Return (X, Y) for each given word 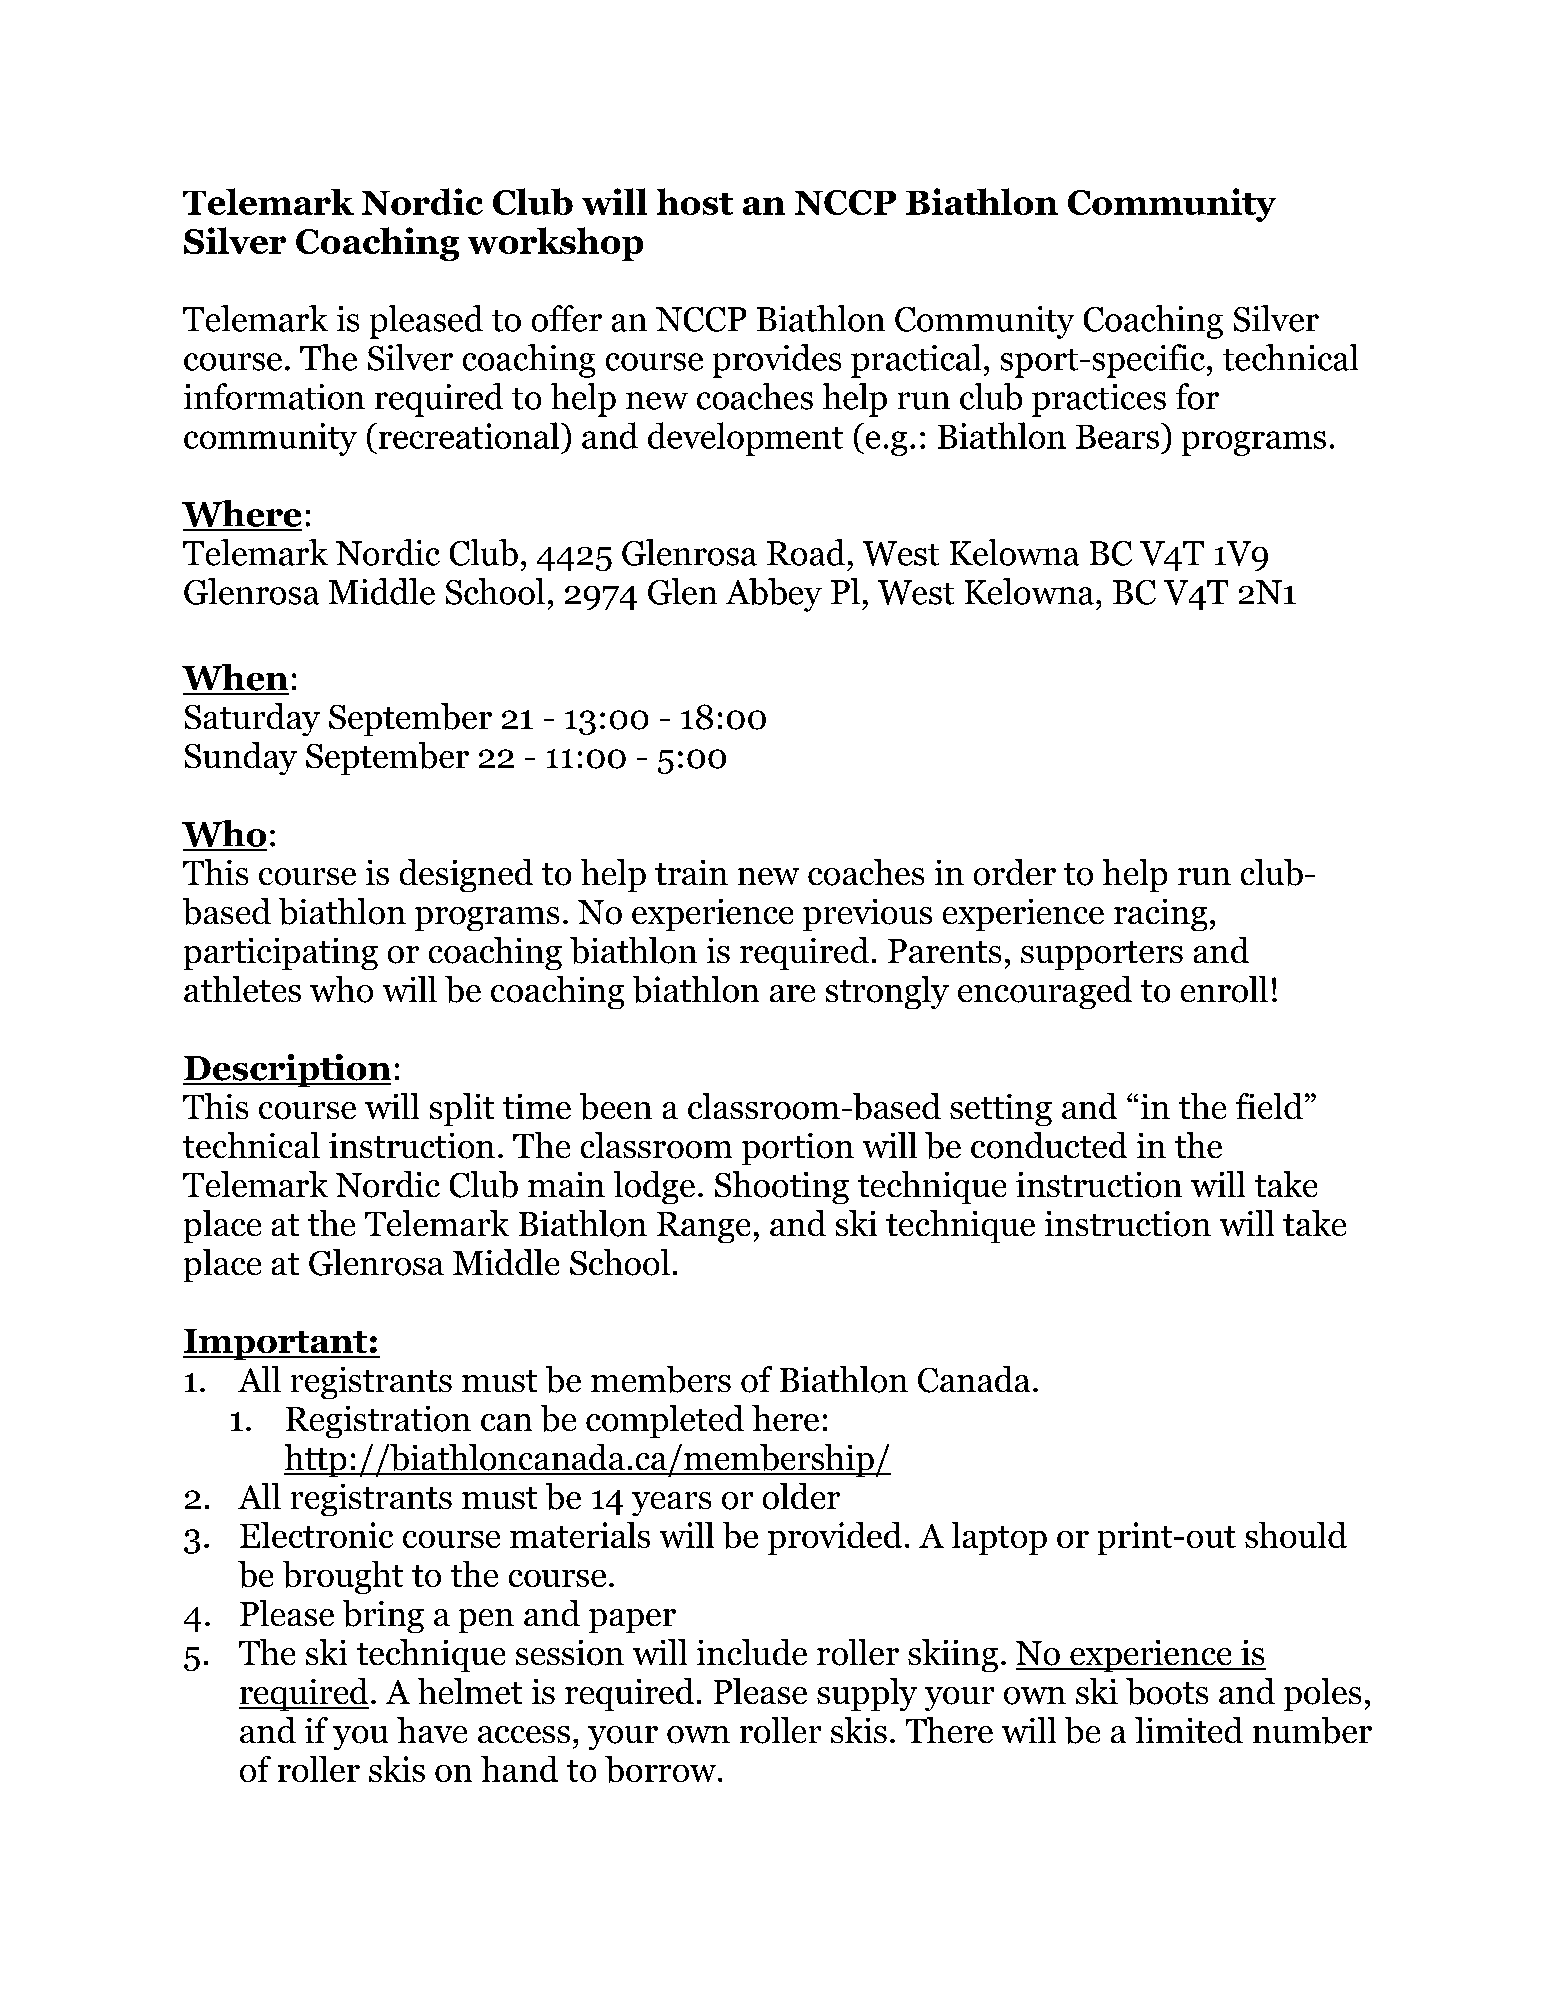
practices (1099, 400)
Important (276, 1344)
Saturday (252, 719)
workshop (555, 244)
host (695, 201)
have (432, 1730)
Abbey (774, 595)
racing (1160, 915)
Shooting (782, 1187)
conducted (1049, 1145)
